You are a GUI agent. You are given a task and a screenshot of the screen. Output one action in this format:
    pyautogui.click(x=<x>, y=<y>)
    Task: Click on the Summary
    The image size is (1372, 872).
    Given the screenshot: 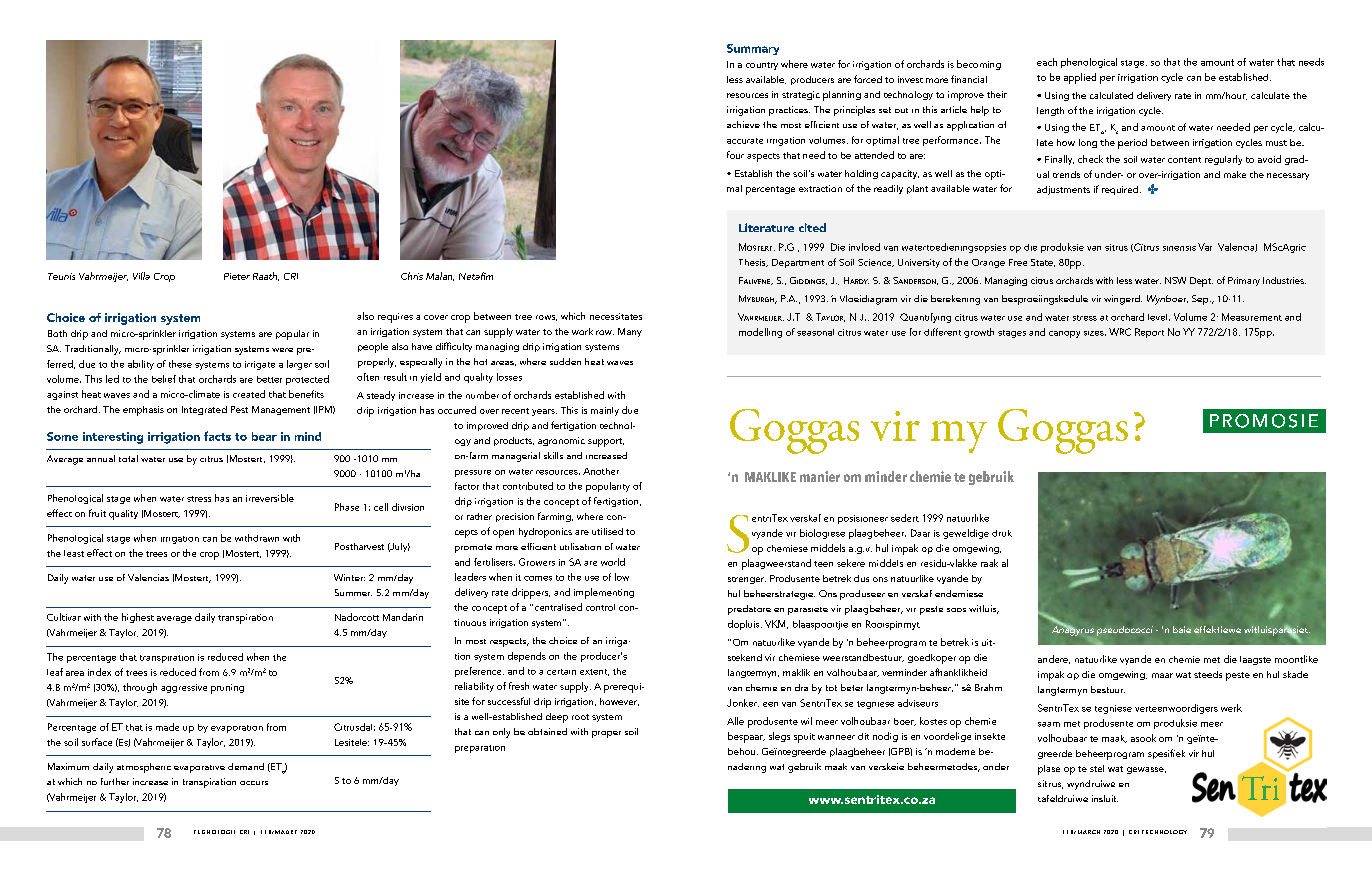 What is the action you would take?
    pyautogui.click(x=753, y=49)
